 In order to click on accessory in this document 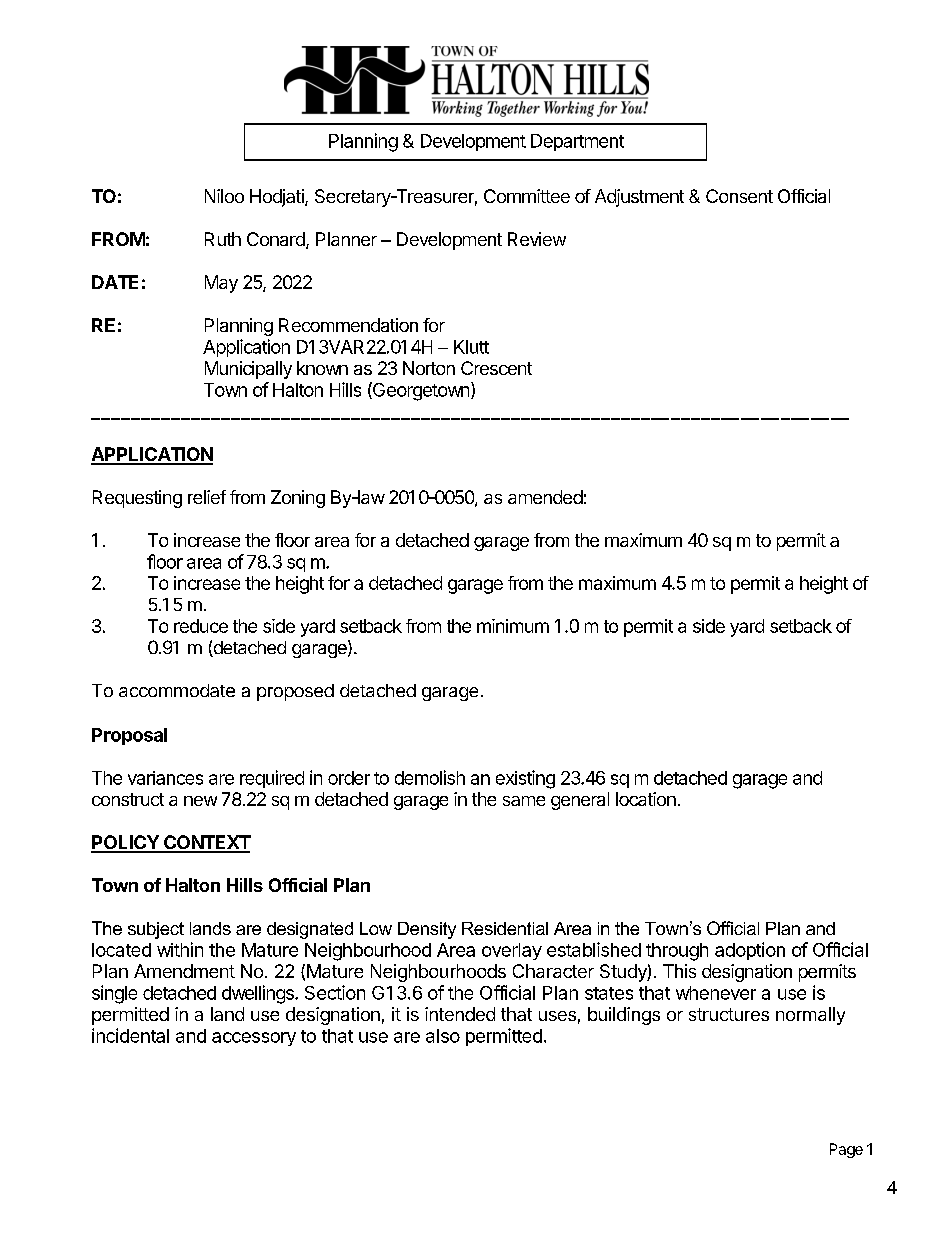, I will do `click(254, 1039)`.
